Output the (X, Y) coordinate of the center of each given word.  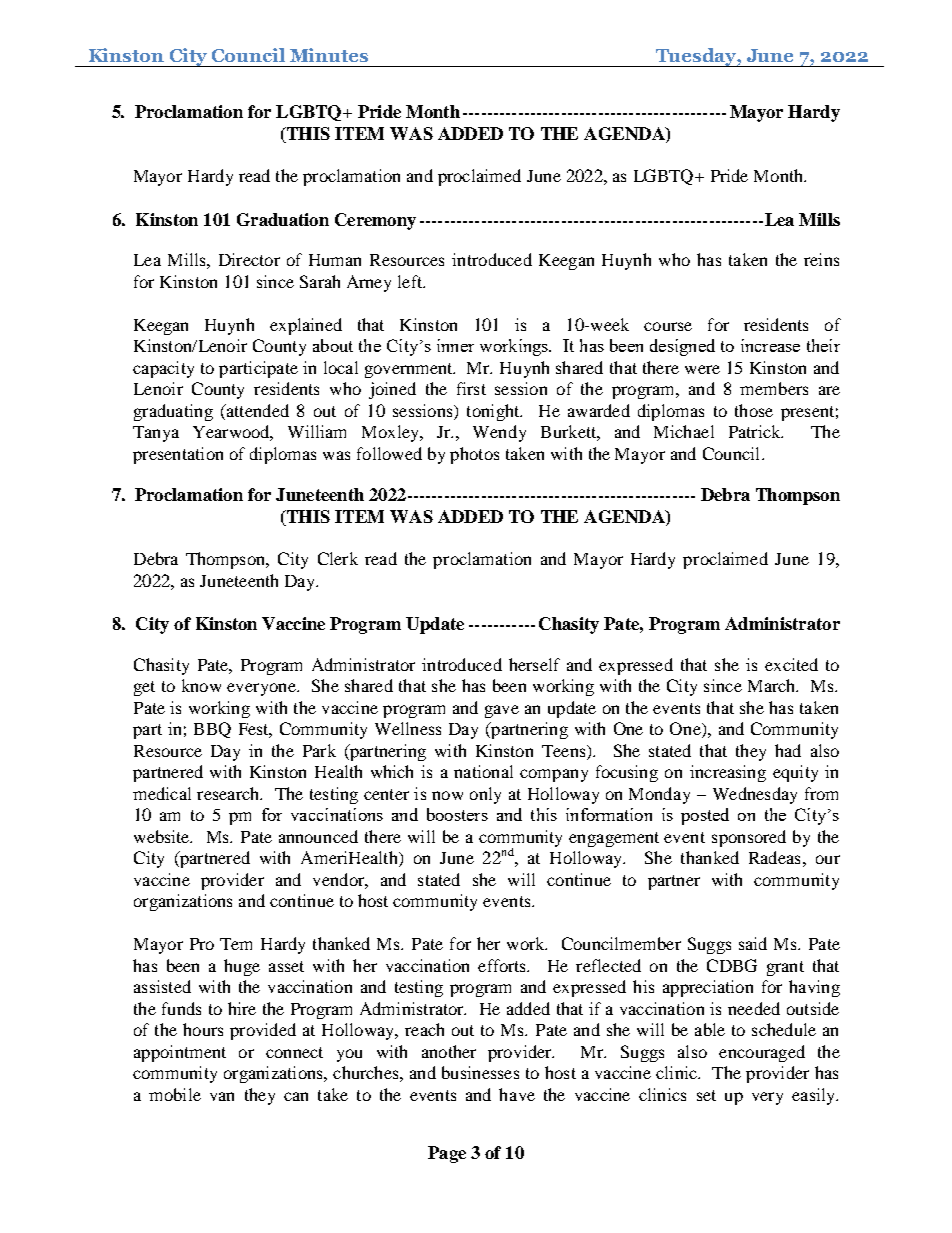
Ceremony (375, 221)
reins (821, 259)
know (201, 685)
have (517, 1094)
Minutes (329, 55)
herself (534, 664)
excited (791, 664)
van (222, 1096)
